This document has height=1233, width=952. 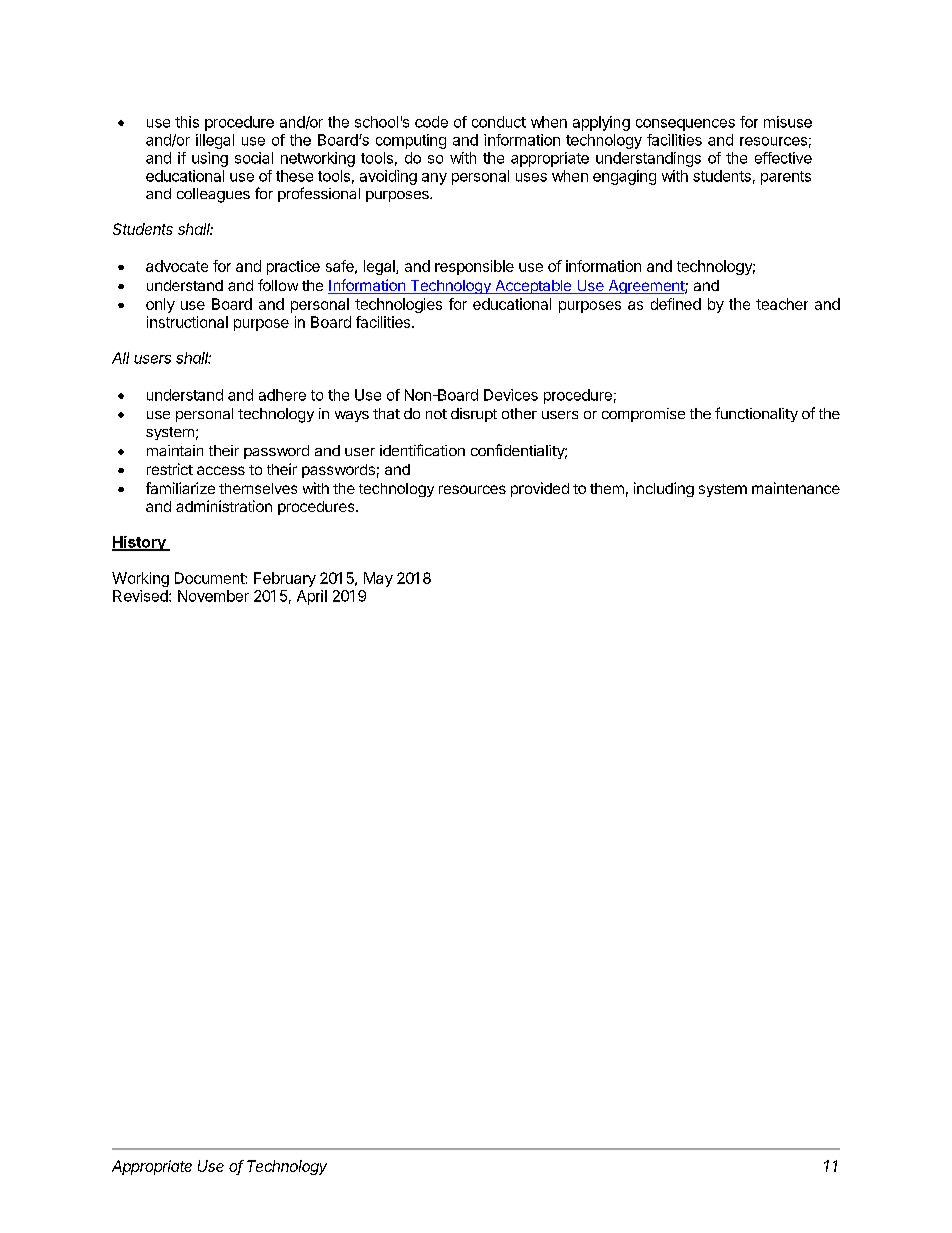 What do you see at coordinates (499, 122) in the document?
I see `conduct` at bounding box center [499, 122].
